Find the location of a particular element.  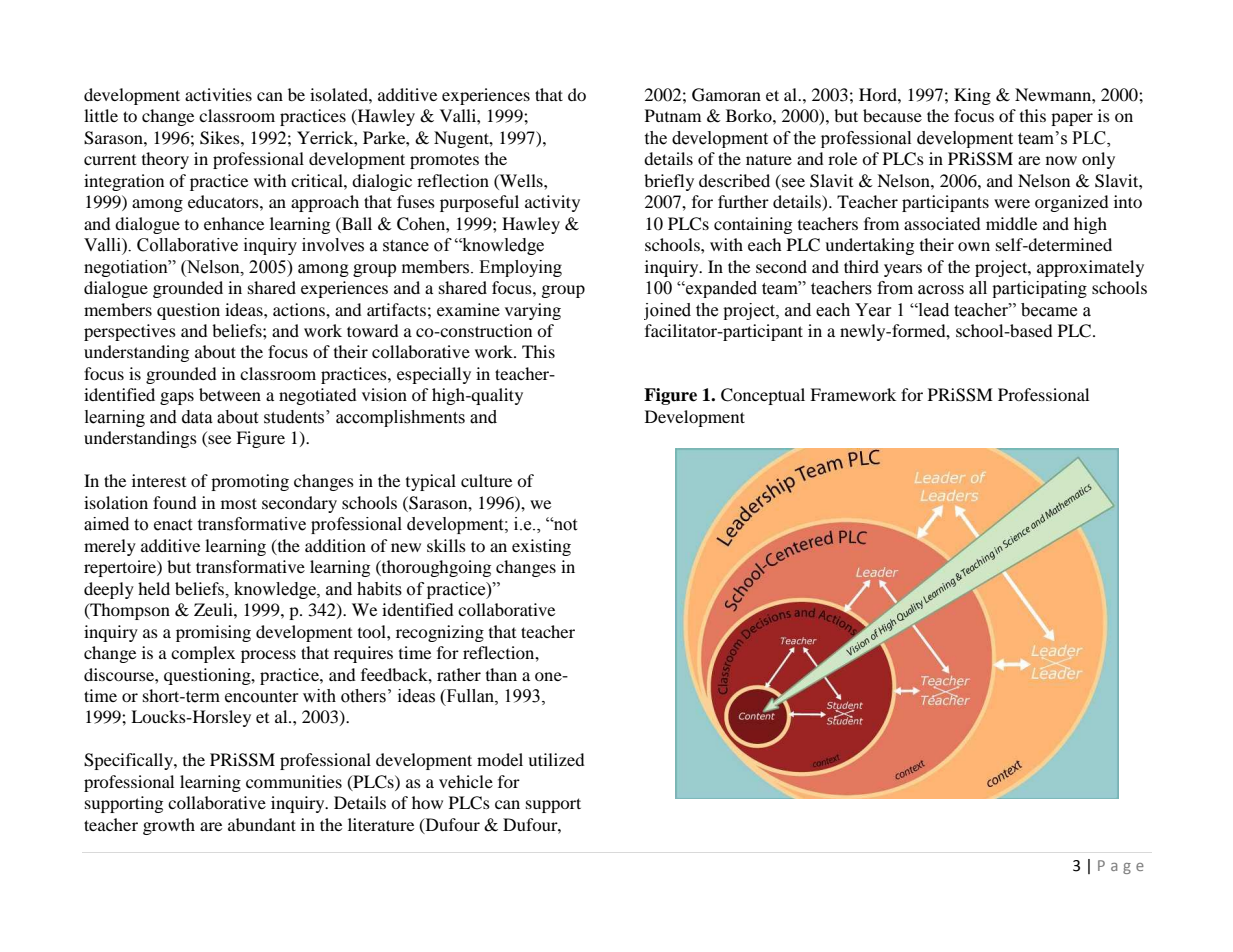

paper is located at coordinates (1072, 119).
